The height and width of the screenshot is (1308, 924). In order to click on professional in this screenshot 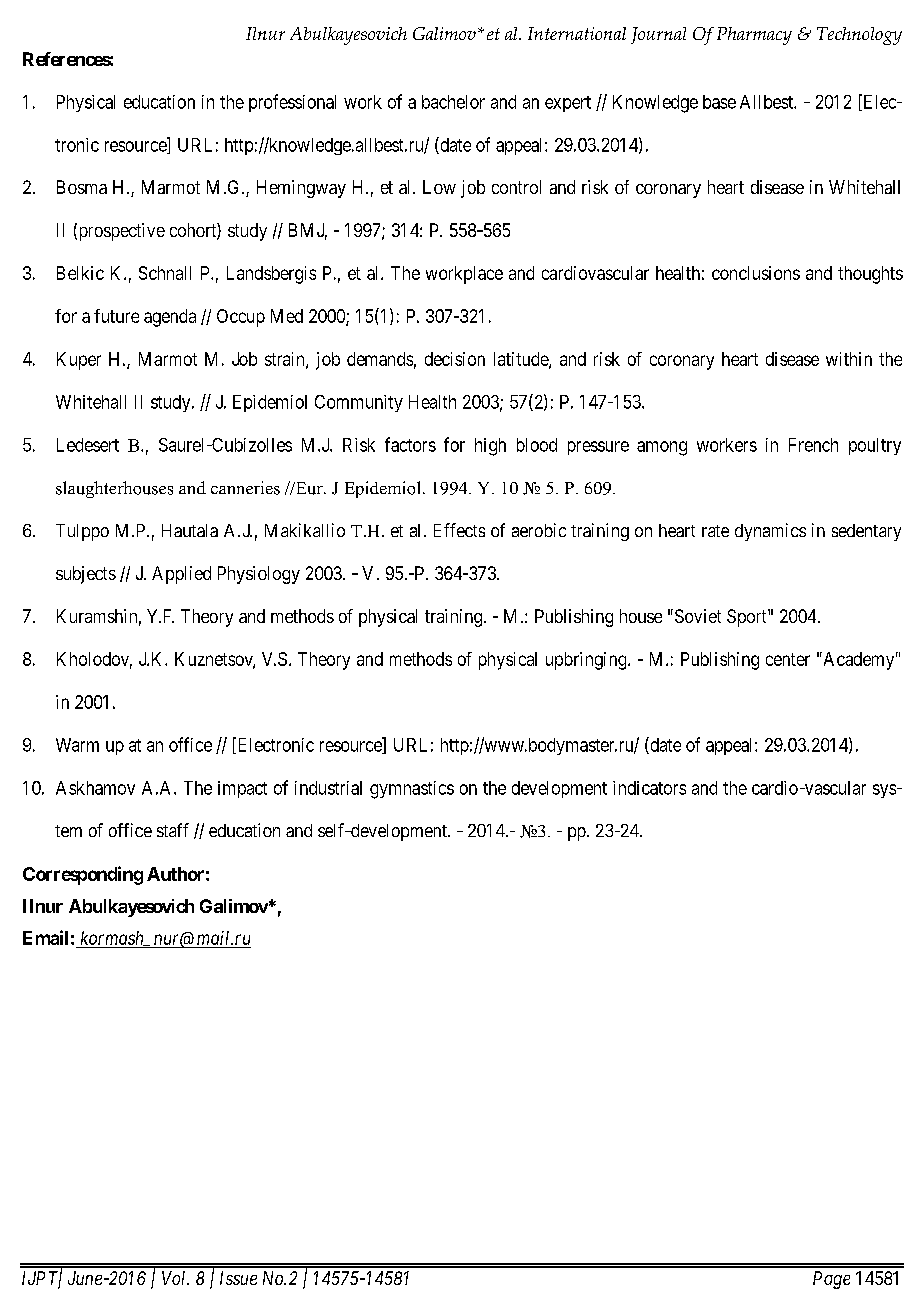, I will do `click(292, 103)`.
